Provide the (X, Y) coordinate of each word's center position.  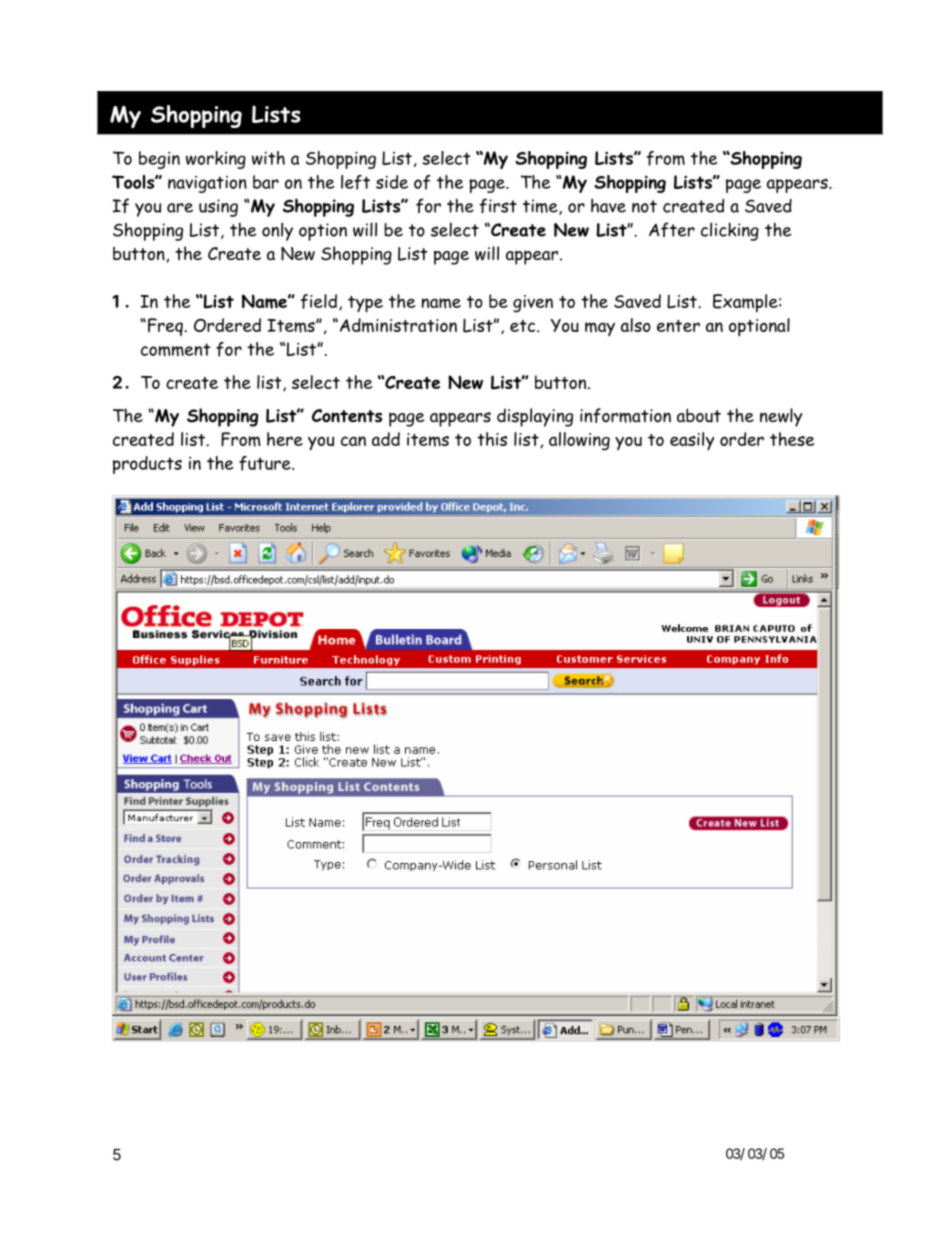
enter (678, 326)
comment (176, 349)
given (533, 303)
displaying (535, 417)
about (699, 415)
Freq (166, 327)
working (216, 160)
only (277, 231)
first (498, 206)
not (644, 206)
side (392, 182)
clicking (730, 231)
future (266, 463)
